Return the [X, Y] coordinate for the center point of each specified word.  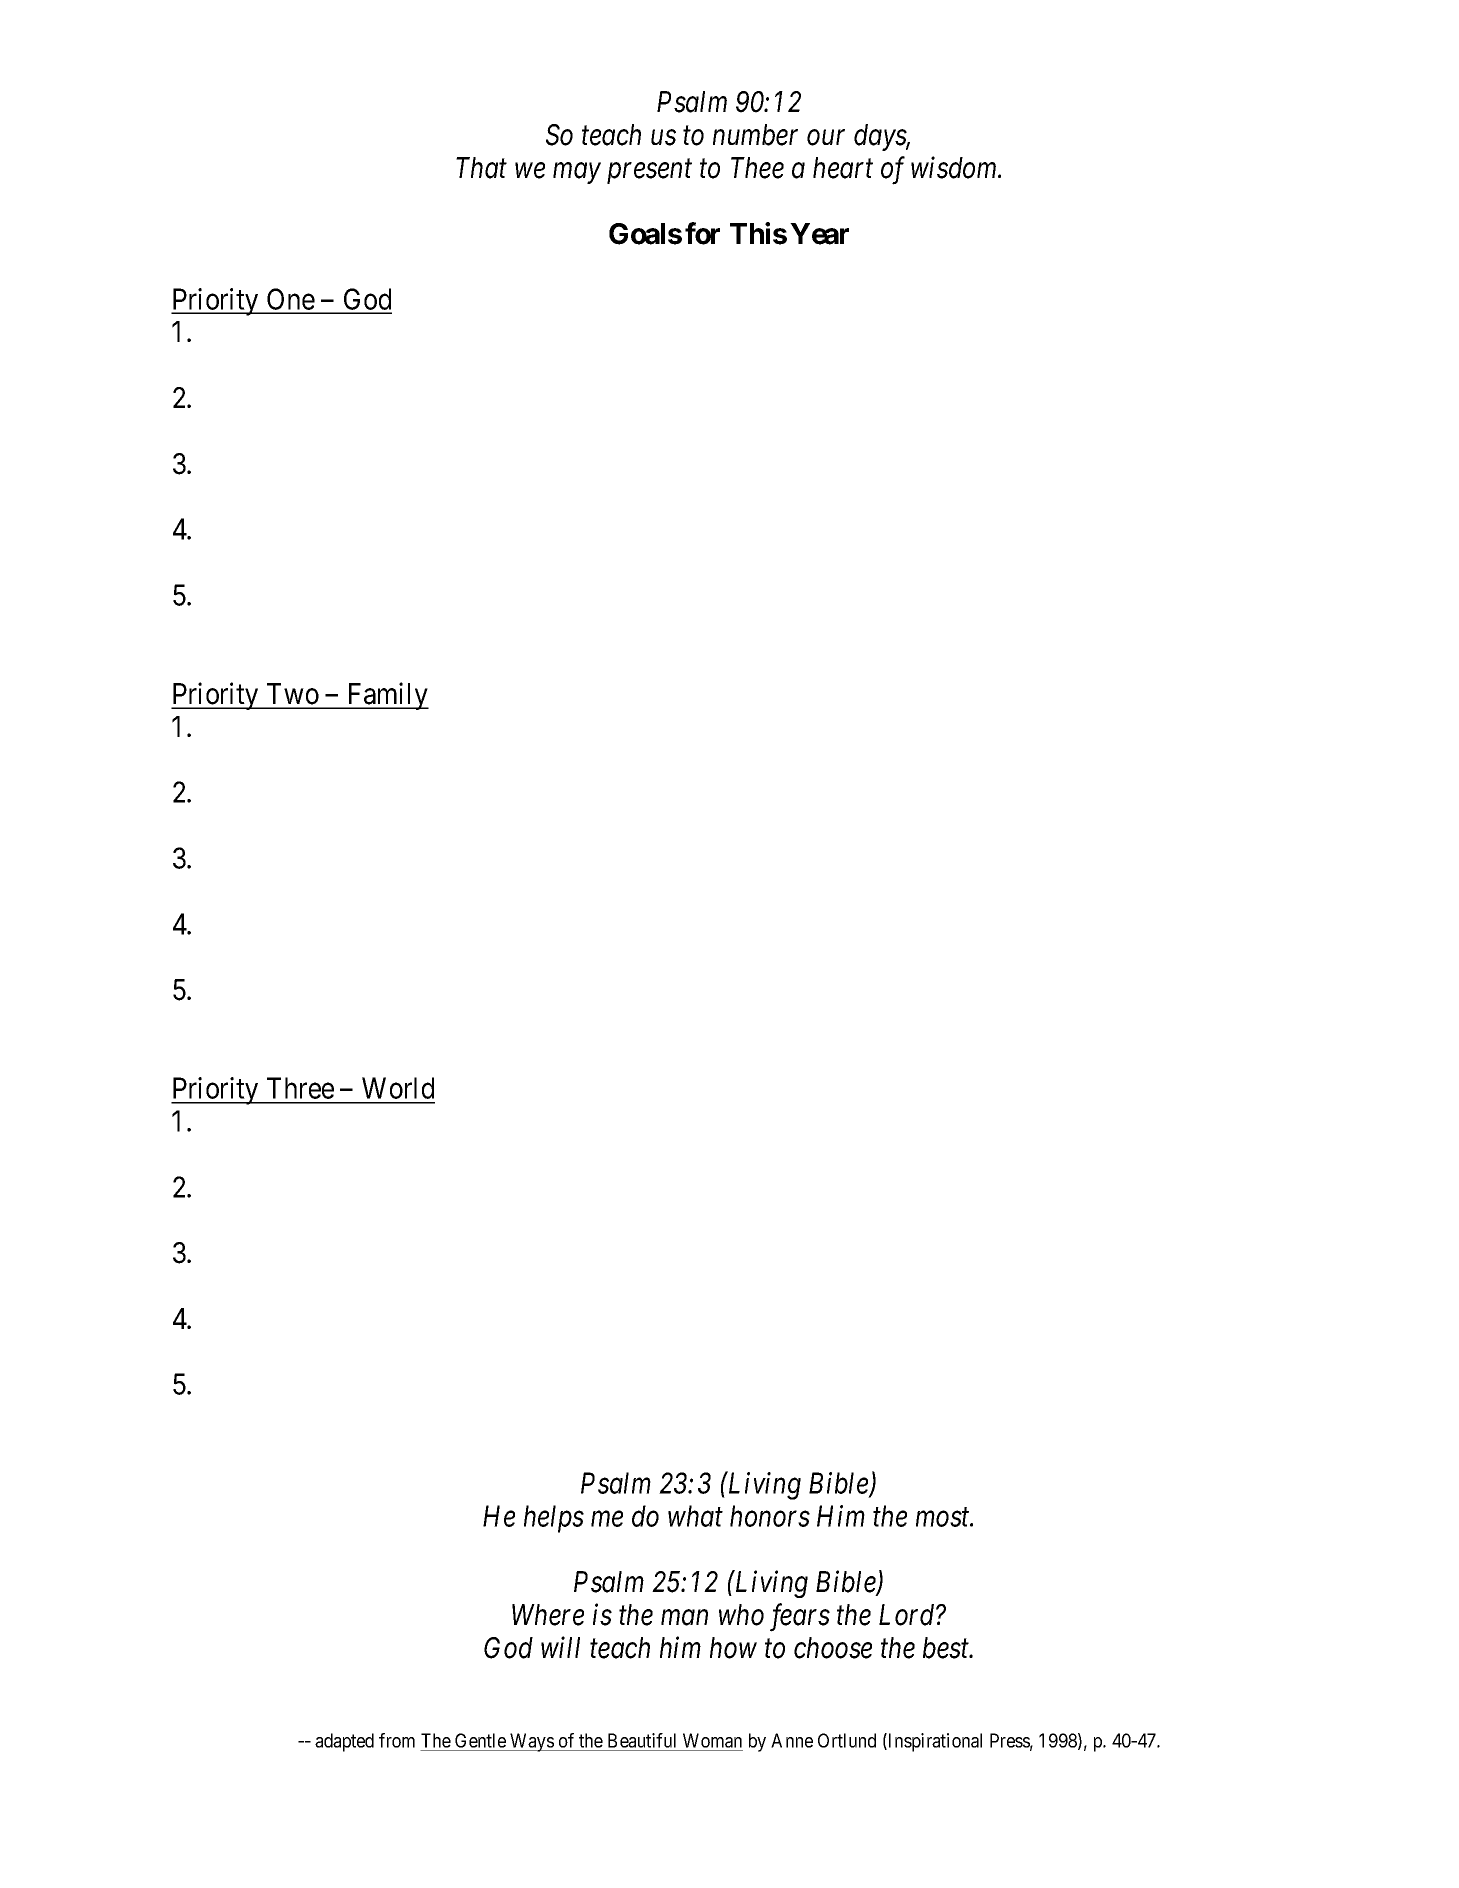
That [481, 168]
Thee [757, 168]
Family [387, 696]
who [741, 1615]
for [702, 233]
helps [554, 1519]
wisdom [955, 167]
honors [770, 1516]
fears [800, 1618]
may [577, 173]
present [649, 172]
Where [548, 1615]
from [397, 1740]
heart [843, 168]
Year [819, 234]
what [695, 1516]
